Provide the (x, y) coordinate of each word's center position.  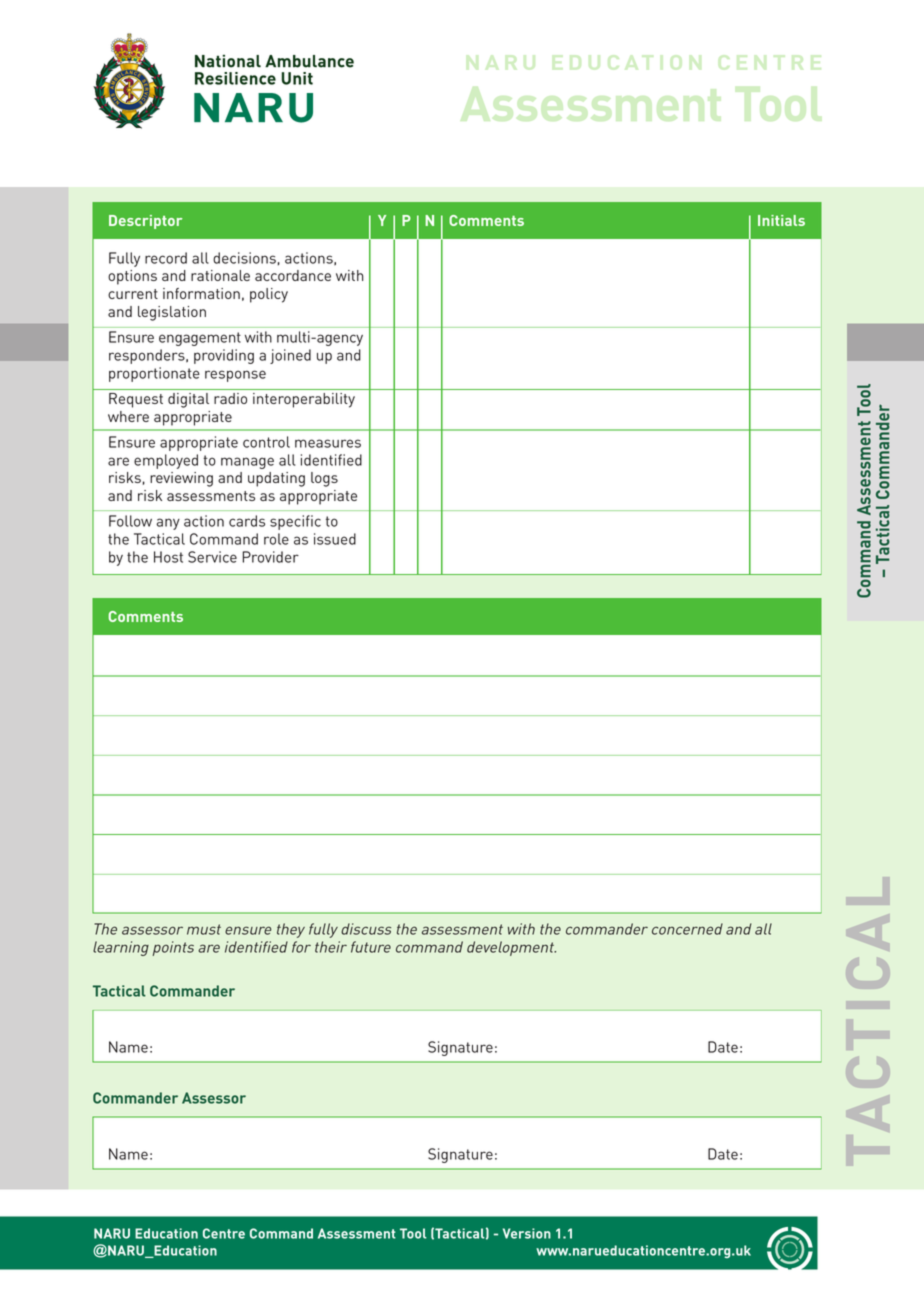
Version (527, 1233)
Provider (270, 557)
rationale (220, 275)
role (276, 539)
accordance (293, 275)
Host (168, 557)
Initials (781, 220)
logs (324, 479)
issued (335, 539)
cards (247, 521)
